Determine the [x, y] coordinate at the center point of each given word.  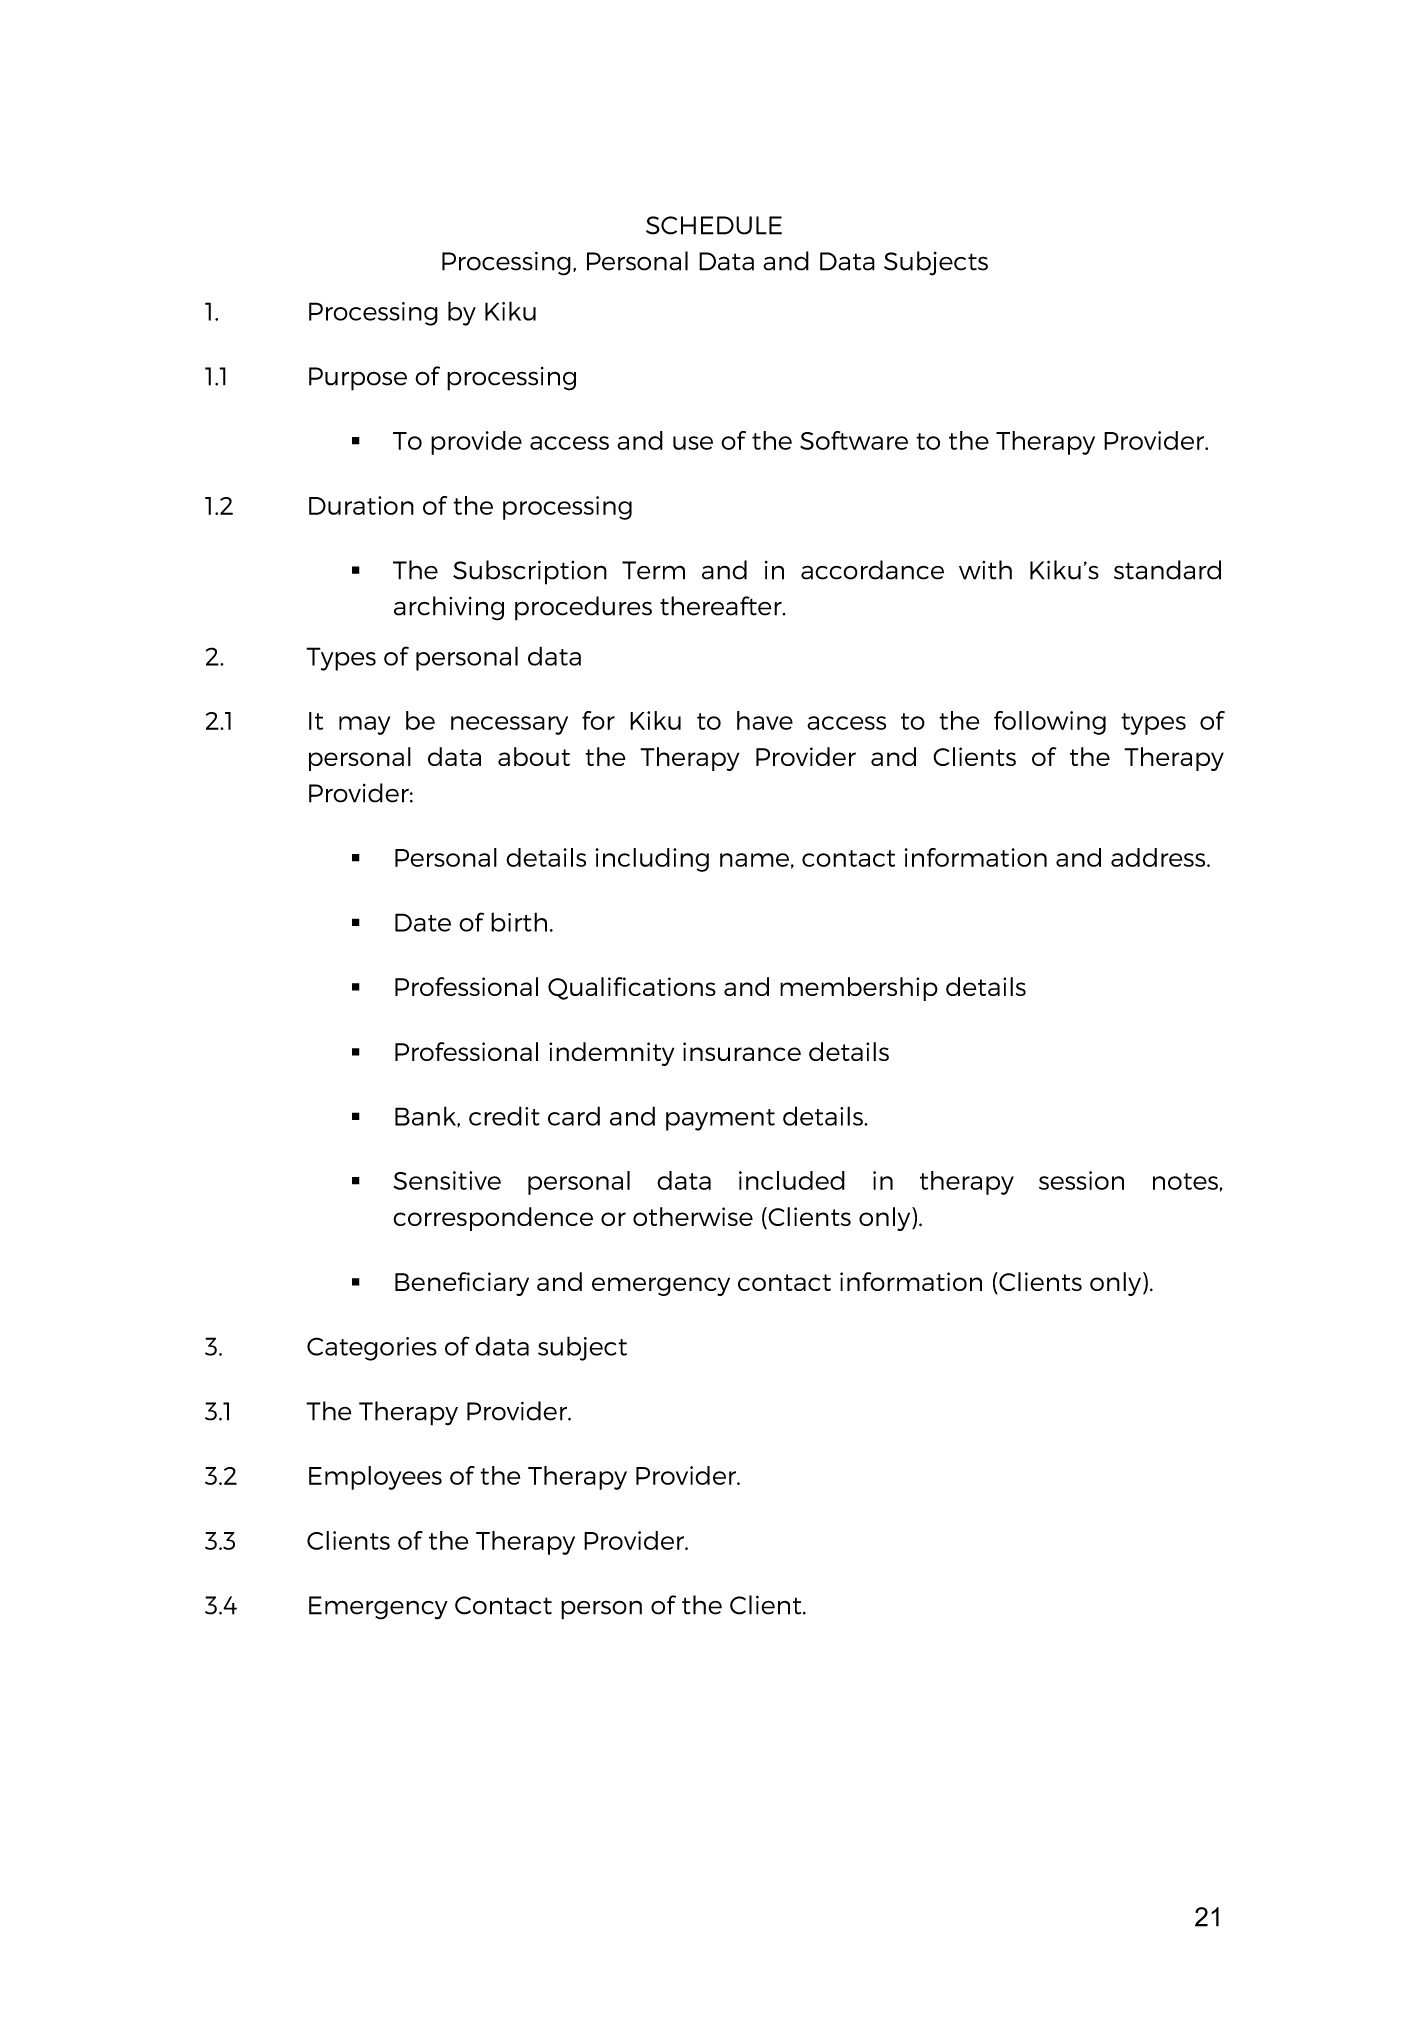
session [1081, 1180]
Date [423, 922]
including [652, 860]
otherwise [693, 1216]
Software [854, 440]
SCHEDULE [714, 225]
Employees [375, 1478]
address [1159, 857]
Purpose [358, 379]
